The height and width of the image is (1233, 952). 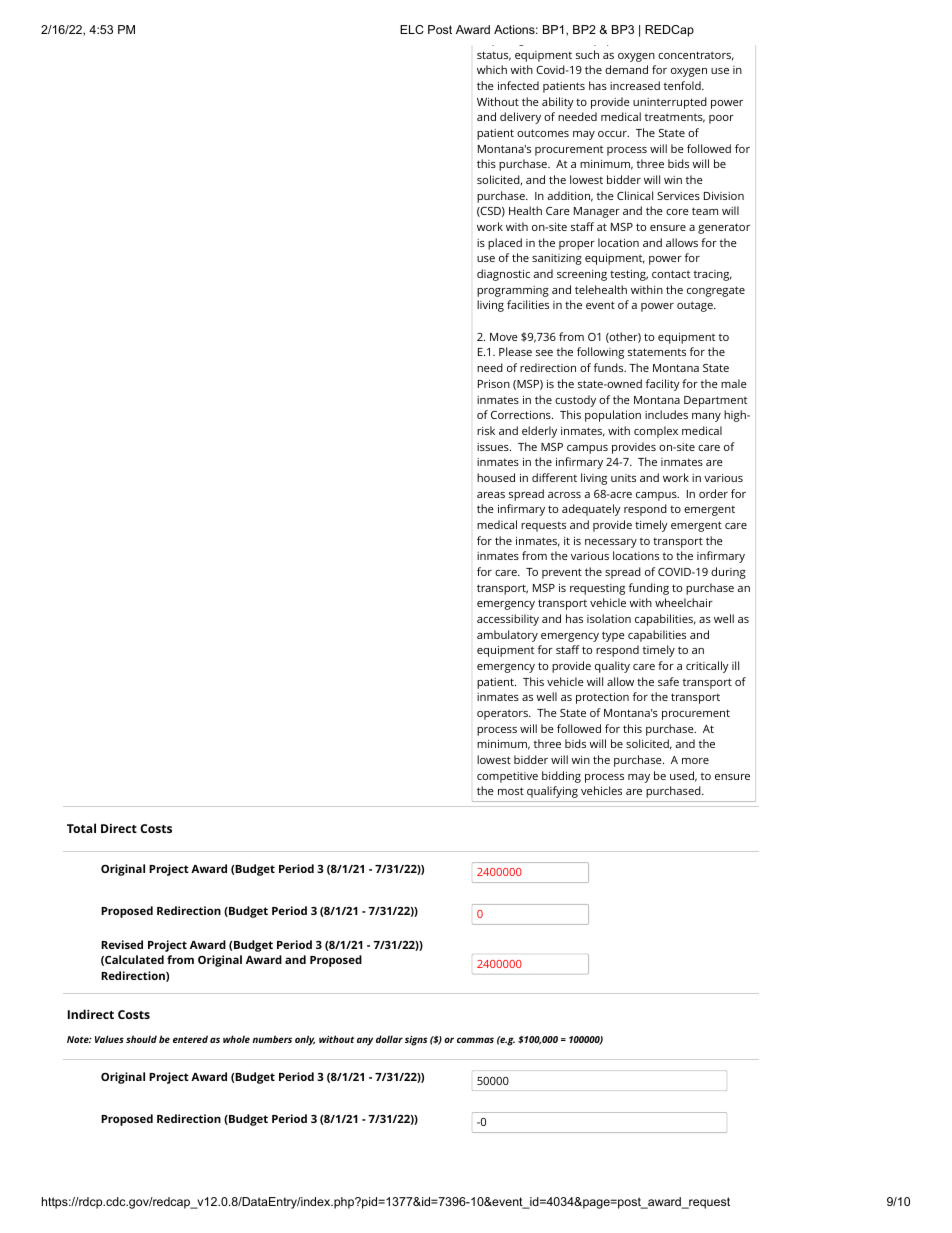 I want to click on commas, so click(x=475, y=1040).
